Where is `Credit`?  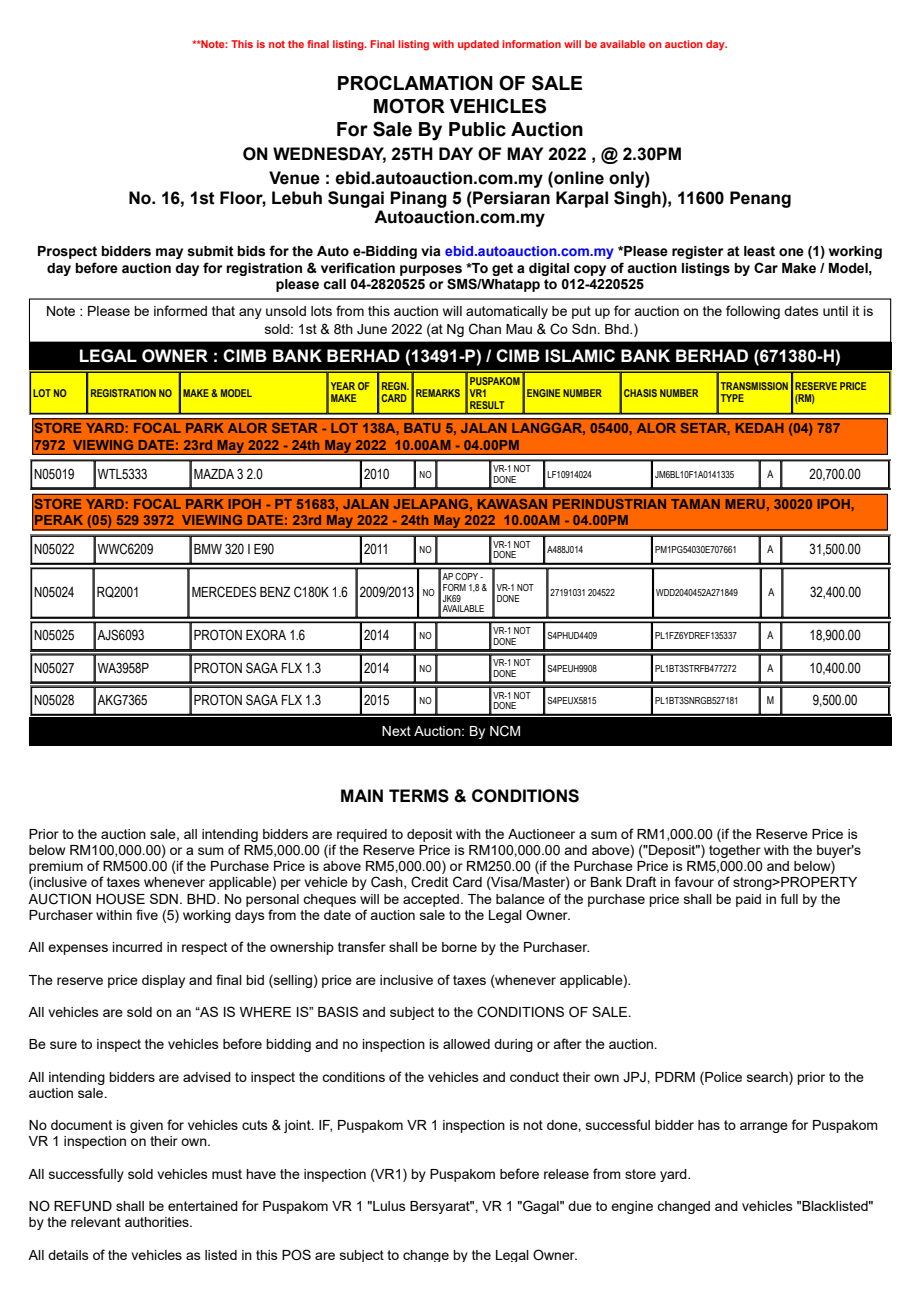
Credit is located at coordinates (429, 882).
